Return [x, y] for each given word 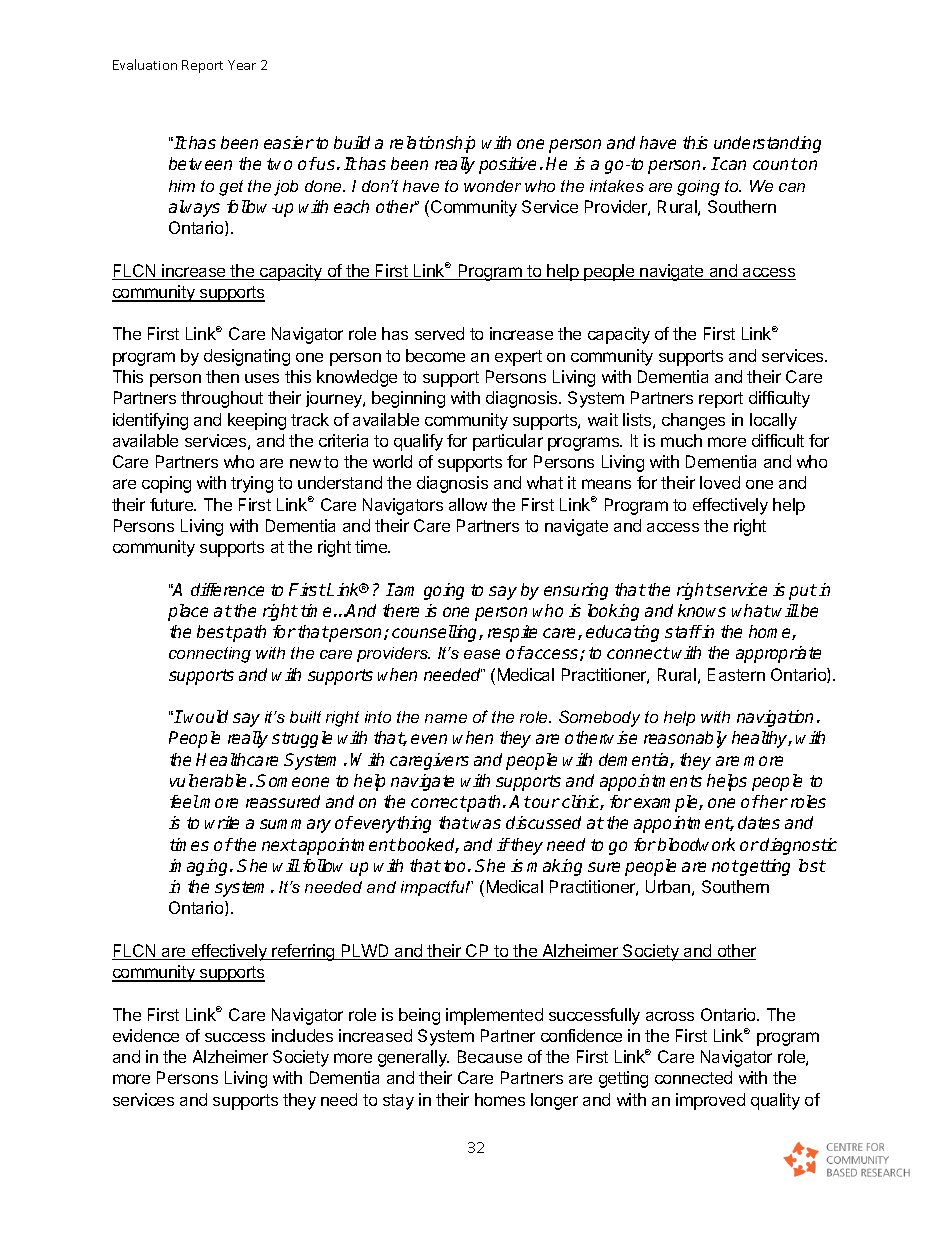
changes [693, 421]
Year [242, 65]
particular [508, 442]
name [446, 718]
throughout [222, 399]
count [775, 164]
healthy [761, 739]
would [206, 716]
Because [490, 1056]
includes [302, 1035]
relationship [432, 144]
